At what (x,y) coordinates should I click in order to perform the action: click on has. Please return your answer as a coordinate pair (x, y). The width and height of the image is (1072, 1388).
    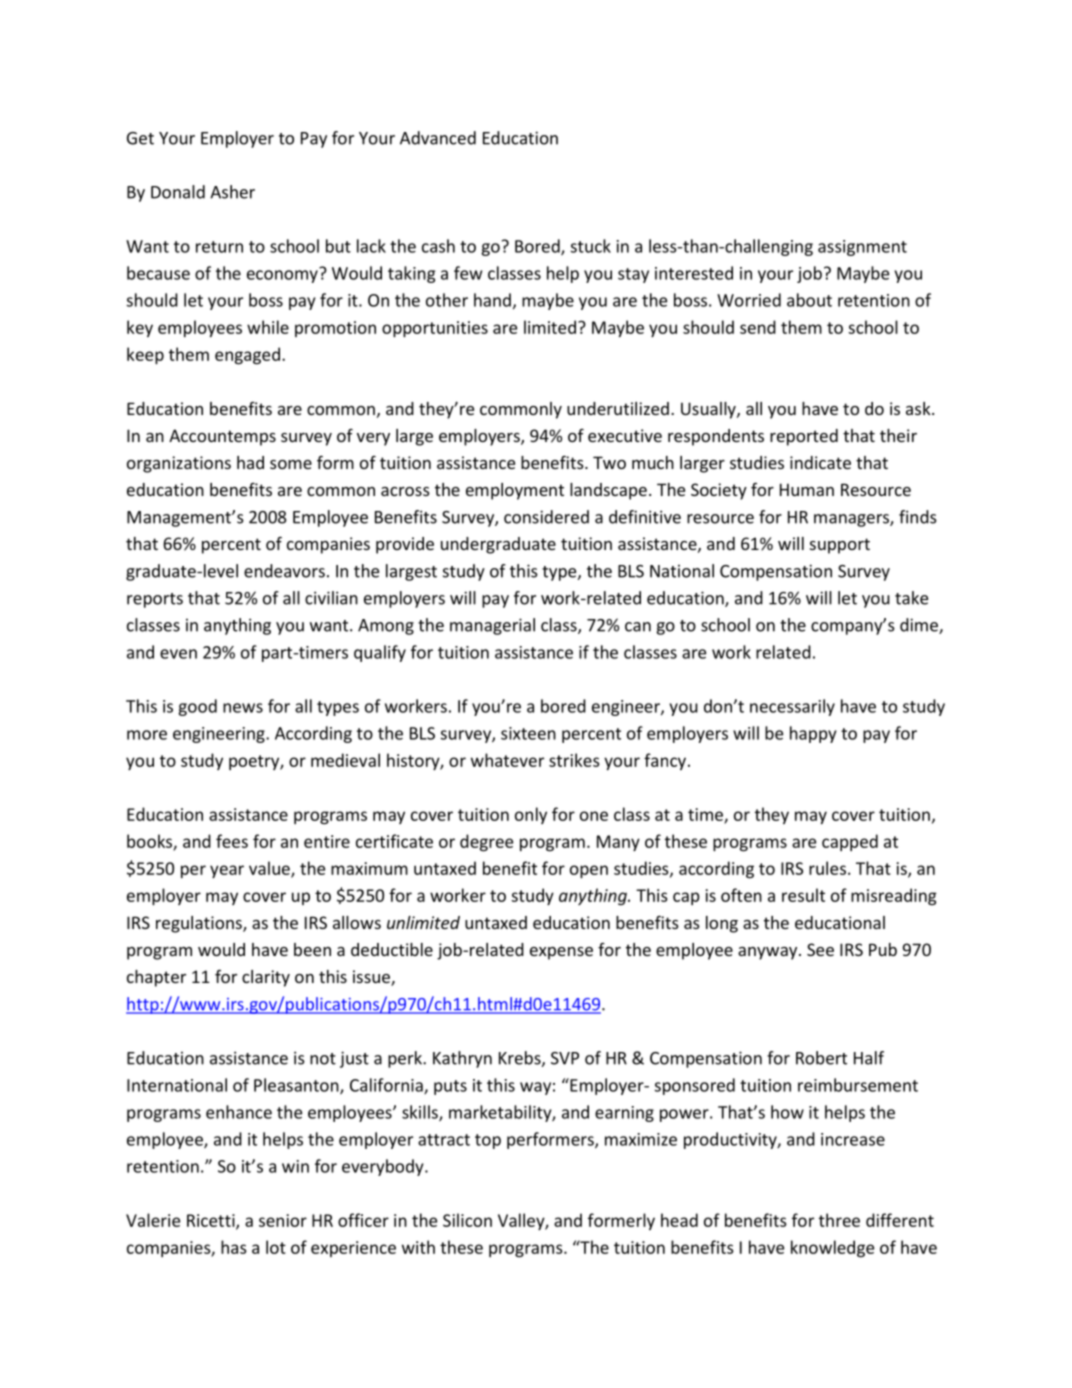
    Looking at the image, I should click on (234, 1247).
